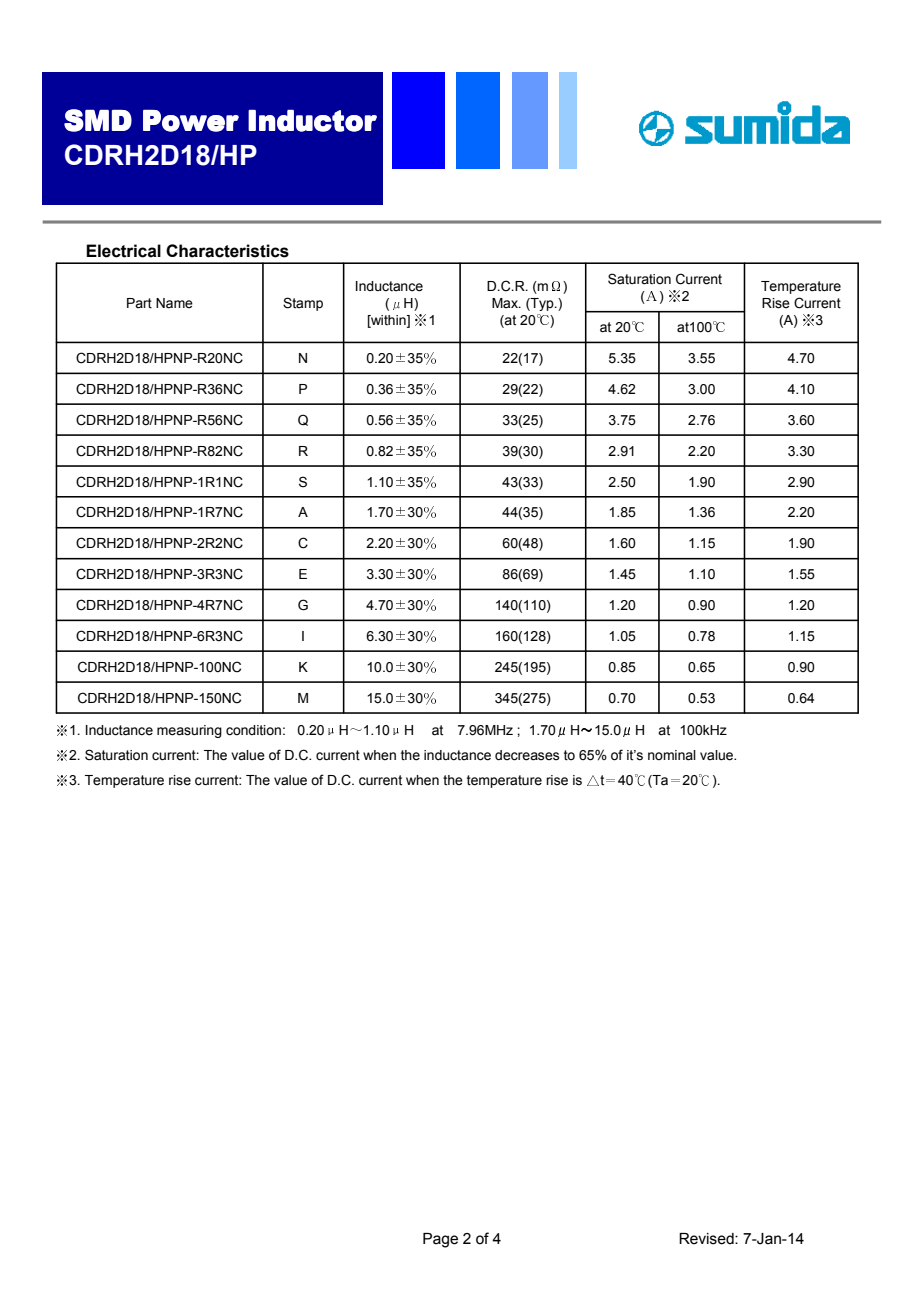 This screenshot has height=1308, width=924. I want to click on Name, so click(174, 303).
